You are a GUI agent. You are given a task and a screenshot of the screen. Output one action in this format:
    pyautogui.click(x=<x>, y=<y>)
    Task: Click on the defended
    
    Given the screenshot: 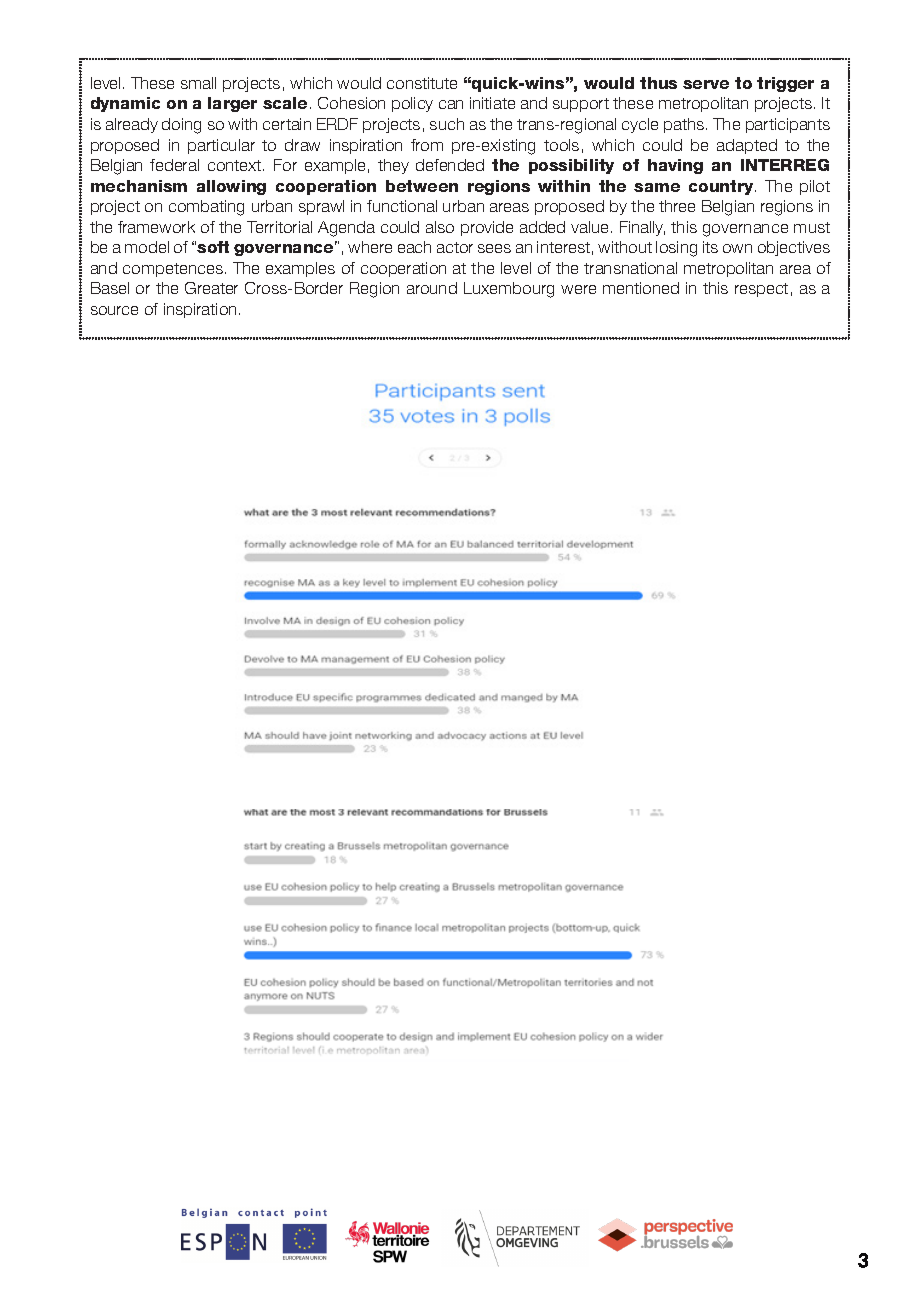 What is the action you would take?
    pyautogui.click(x=450, y=165)
